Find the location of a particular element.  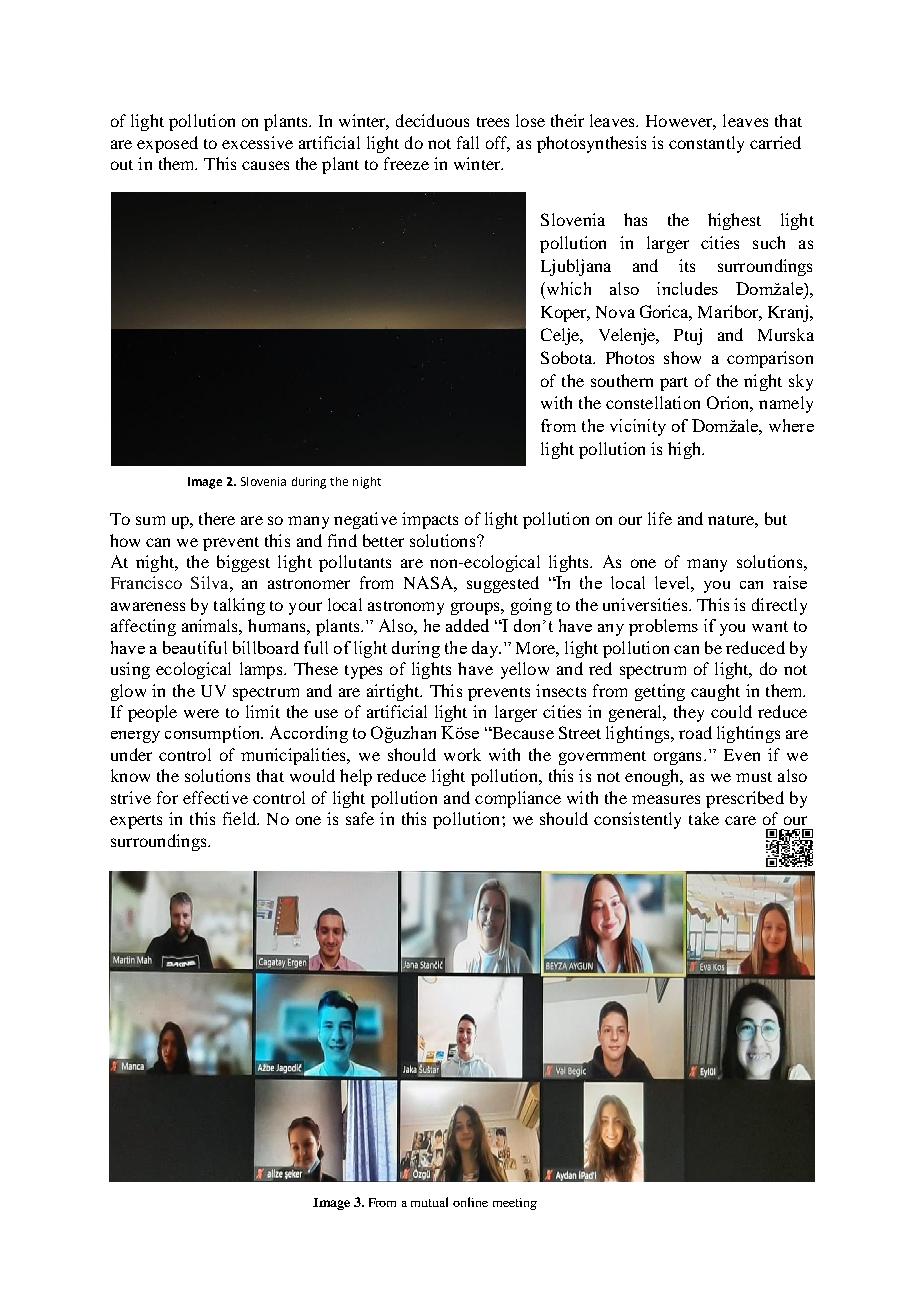

compliance is located at coordinates (518, 799).
